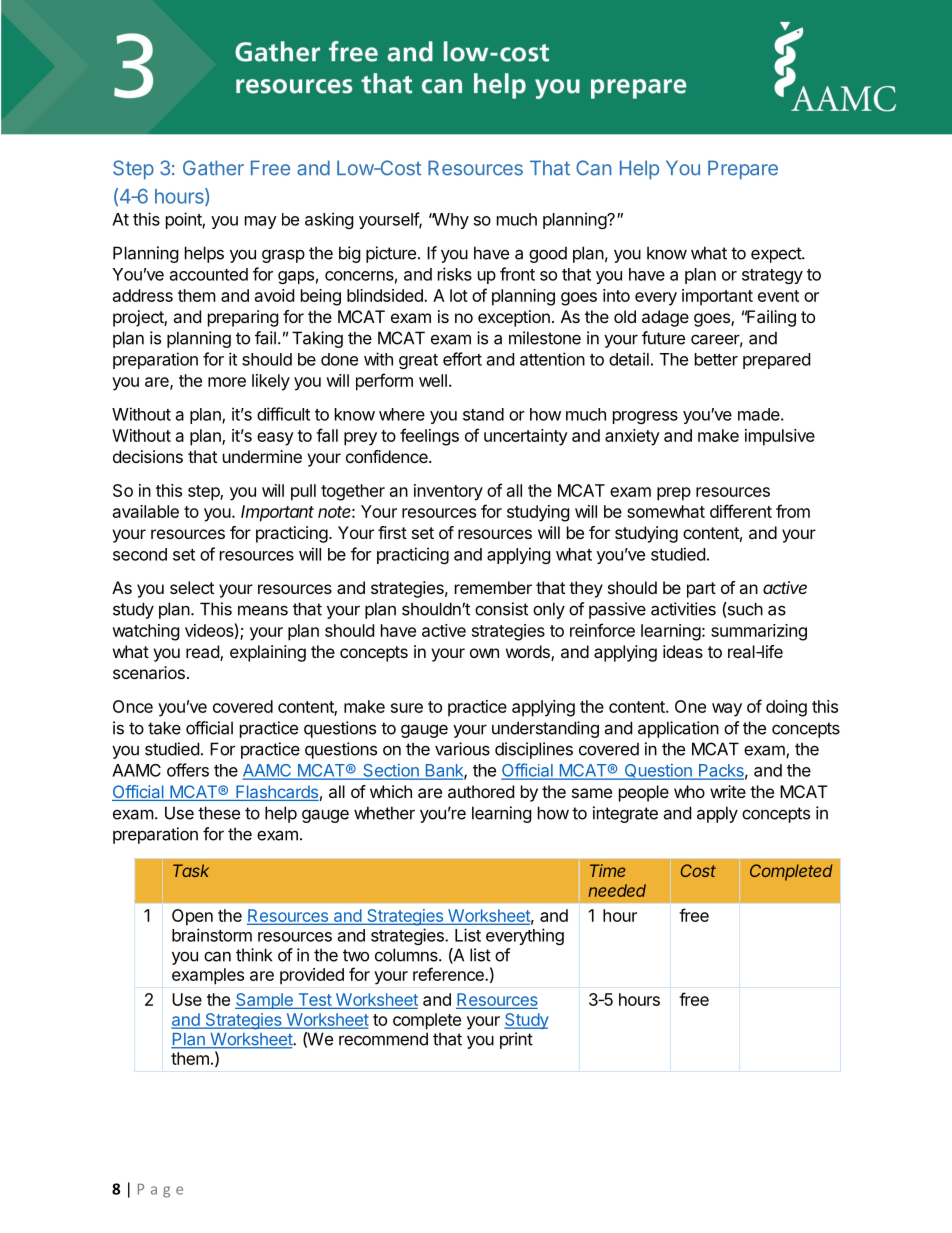 This page has width=952, height=1233. I want to click on read, so click(203, 653).
